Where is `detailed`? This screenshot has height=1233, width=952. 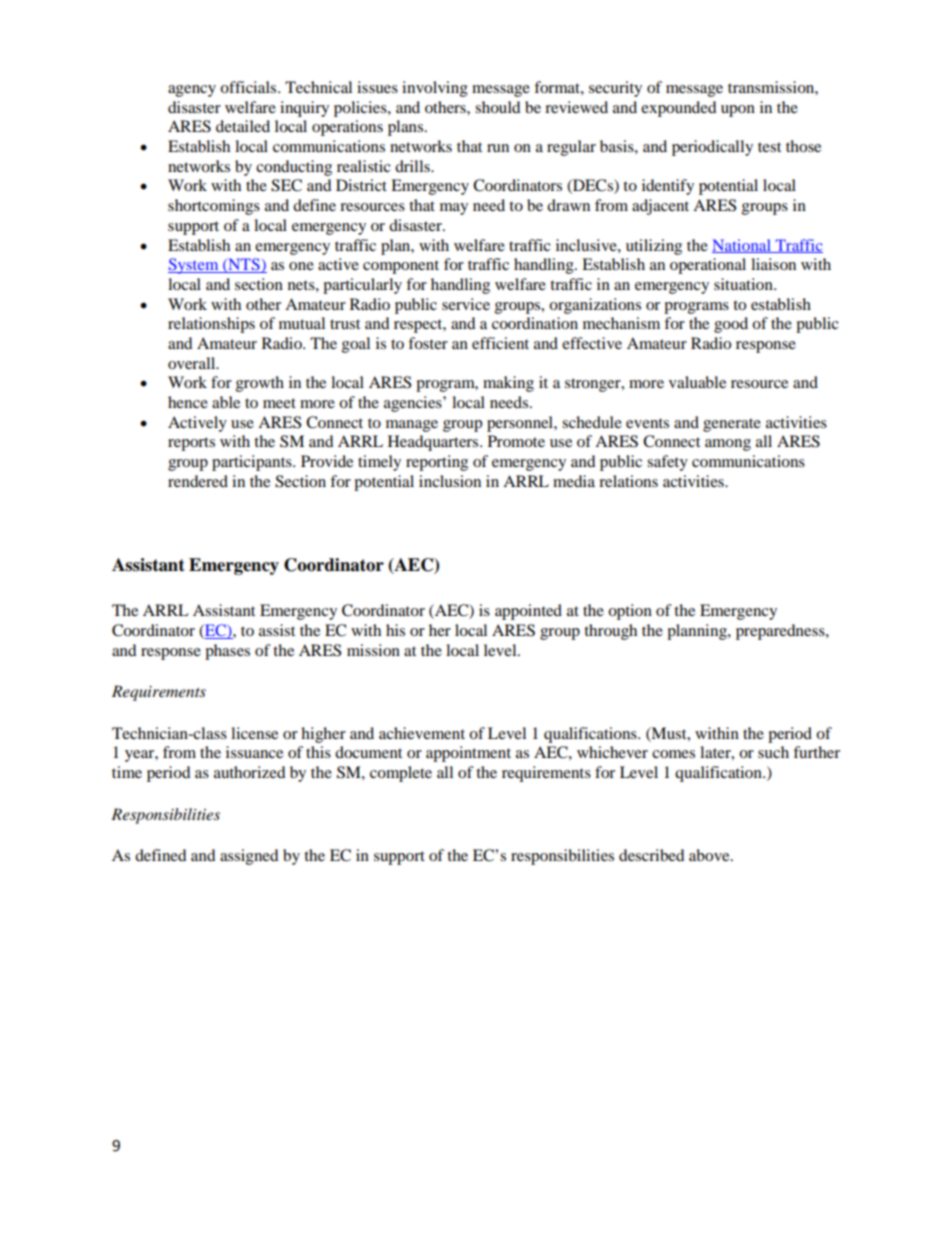 detailed is located at coordinates (243, 126).
